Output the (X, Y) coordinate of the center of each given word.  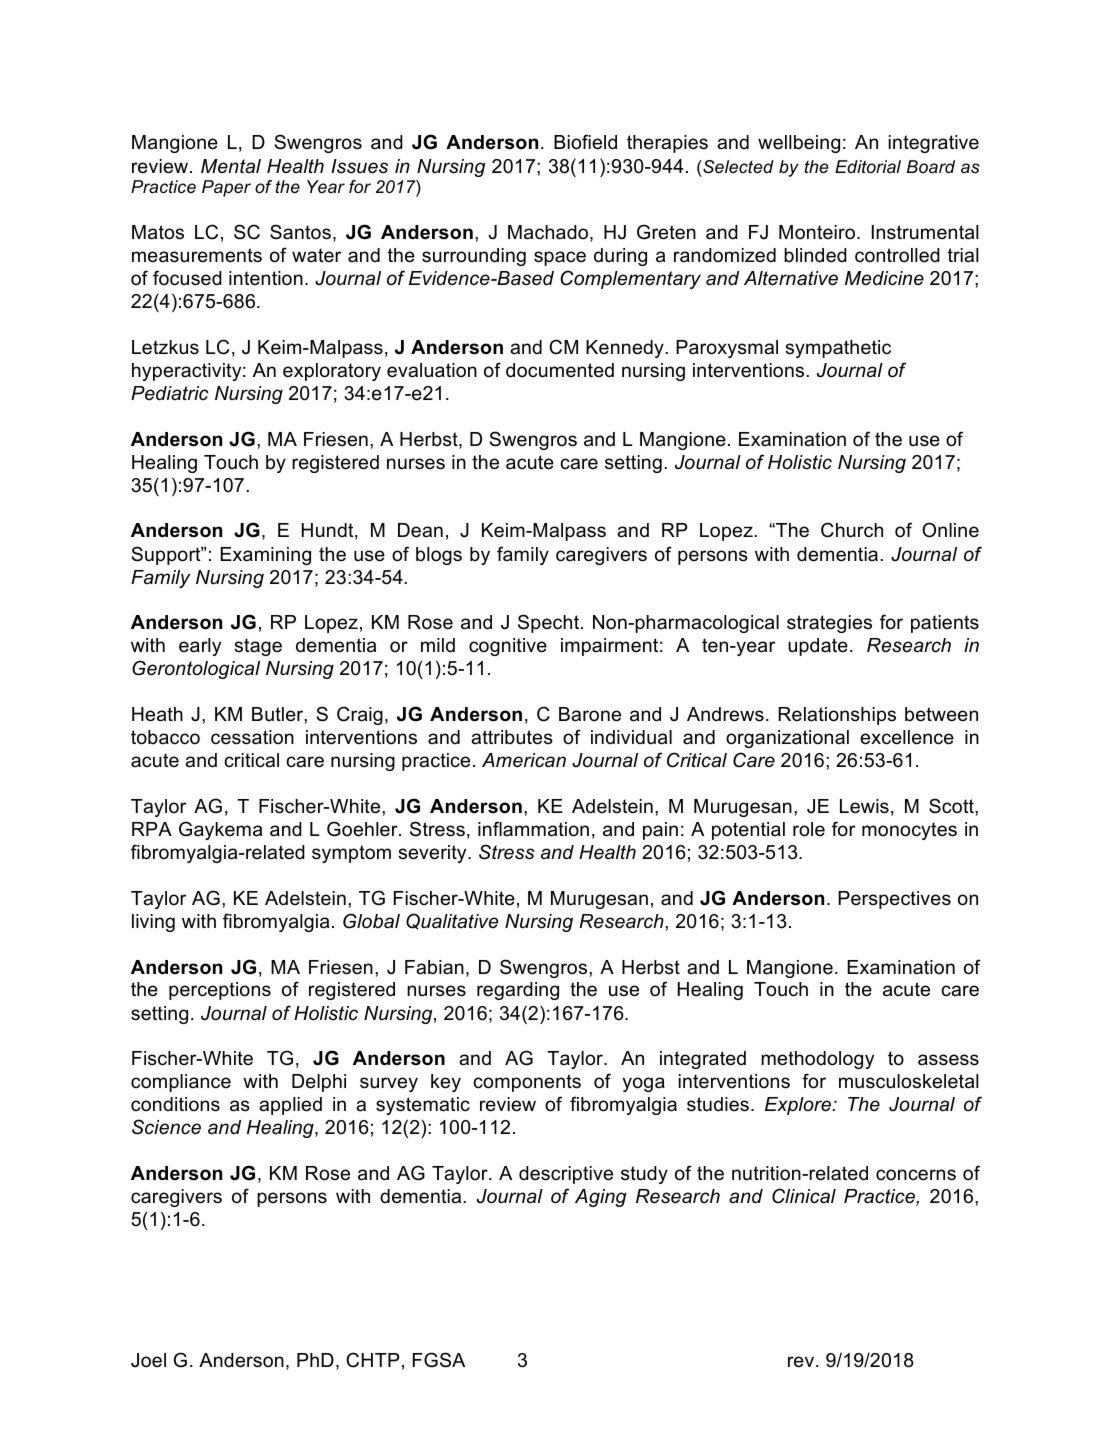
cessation (252, 737)
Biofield (585, 142)
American (524, 760)
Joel (148, 1360)
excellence (907, 737)
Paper (226, 188)
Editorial (868, 166)
